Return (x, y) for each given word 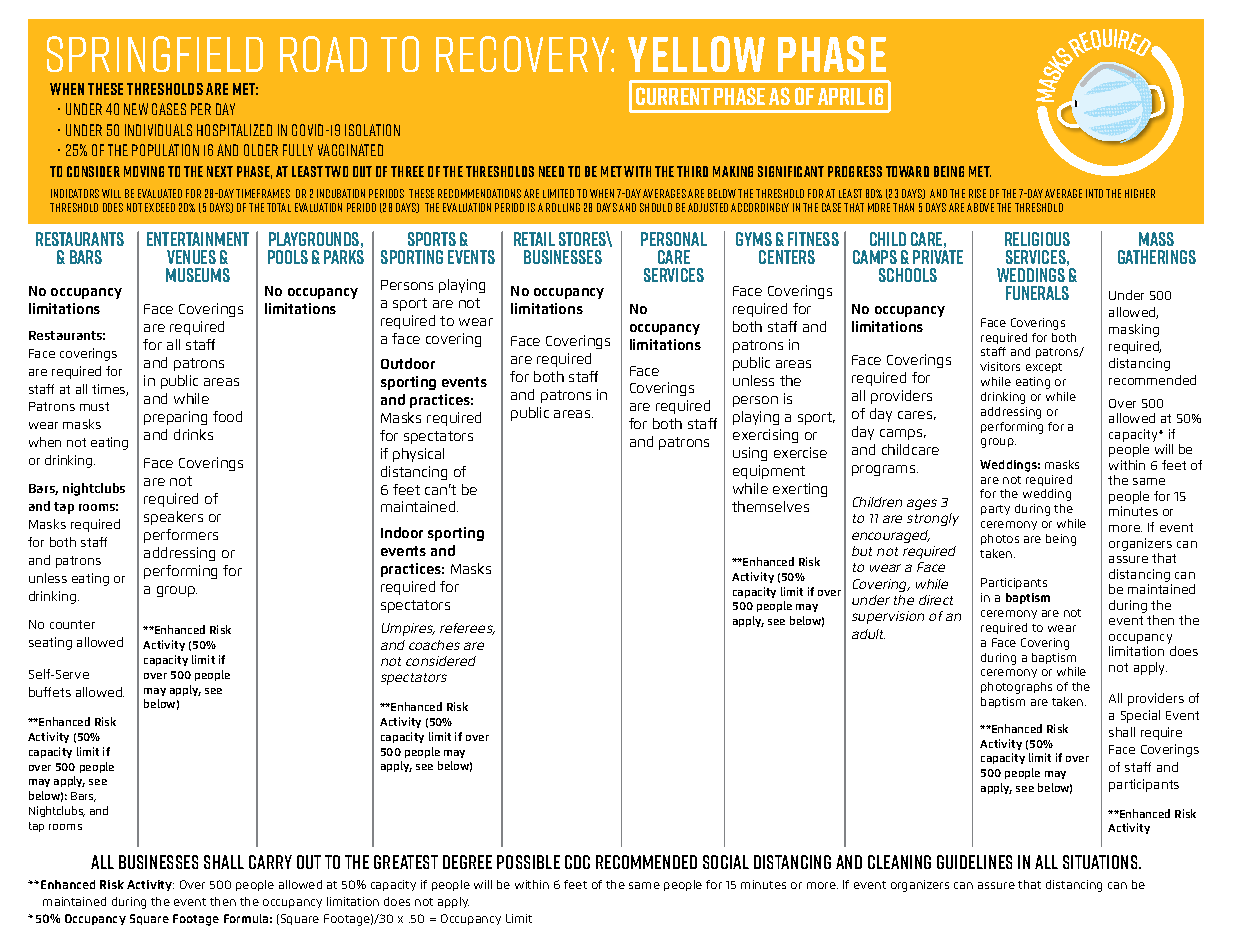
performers (181, 536)
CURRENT (673, 96)
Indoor (402, 532)
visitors (1000, 366)
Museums (198, 275)
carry (270, 862)
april (841, 96)
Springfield (155, 54)
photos (1000, 539)
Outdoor (408, 363)
